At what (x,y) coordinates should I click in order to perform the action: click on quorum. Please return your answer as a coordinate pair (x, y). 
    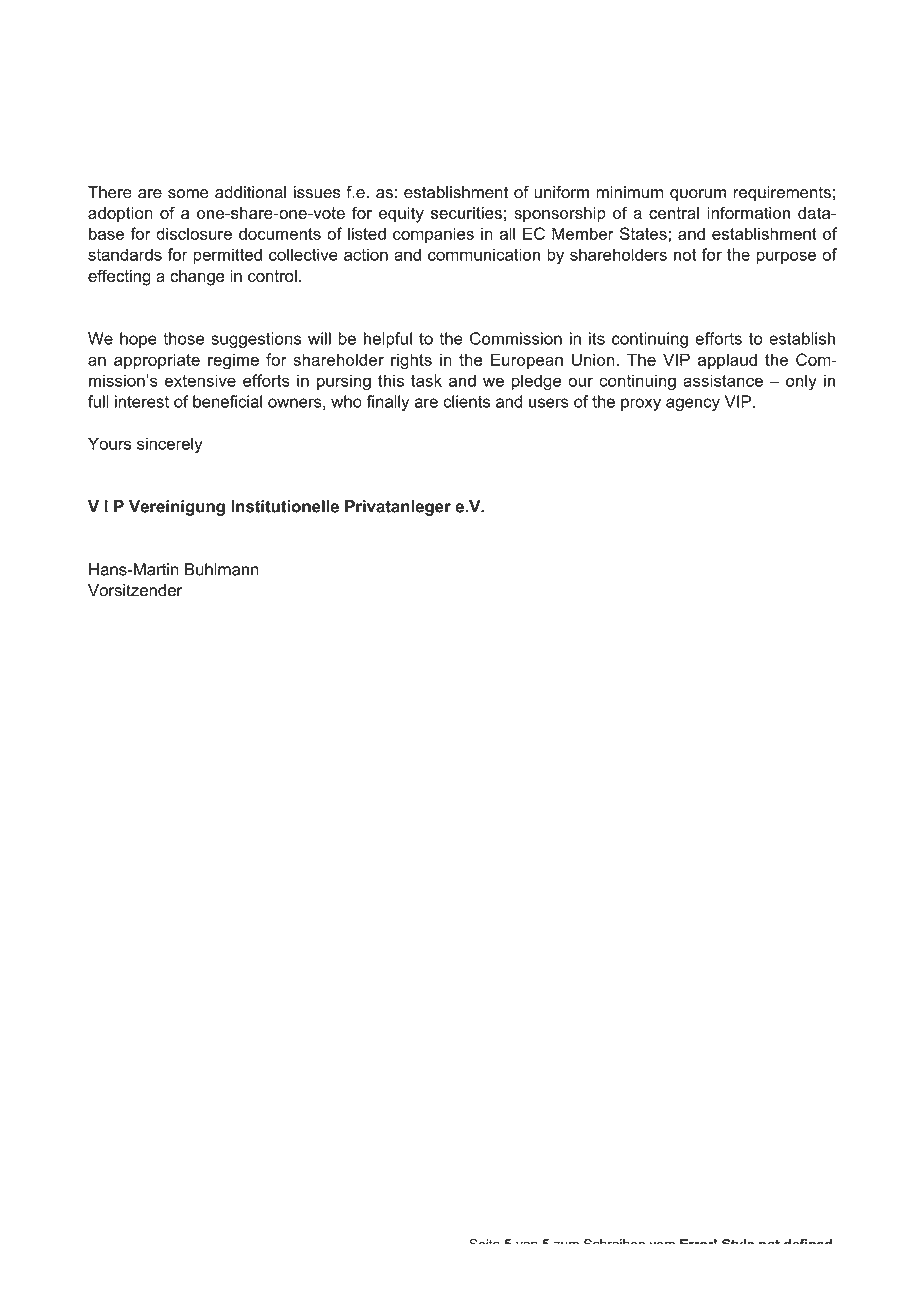
    Looking at the image, I should click on (698, 195).
